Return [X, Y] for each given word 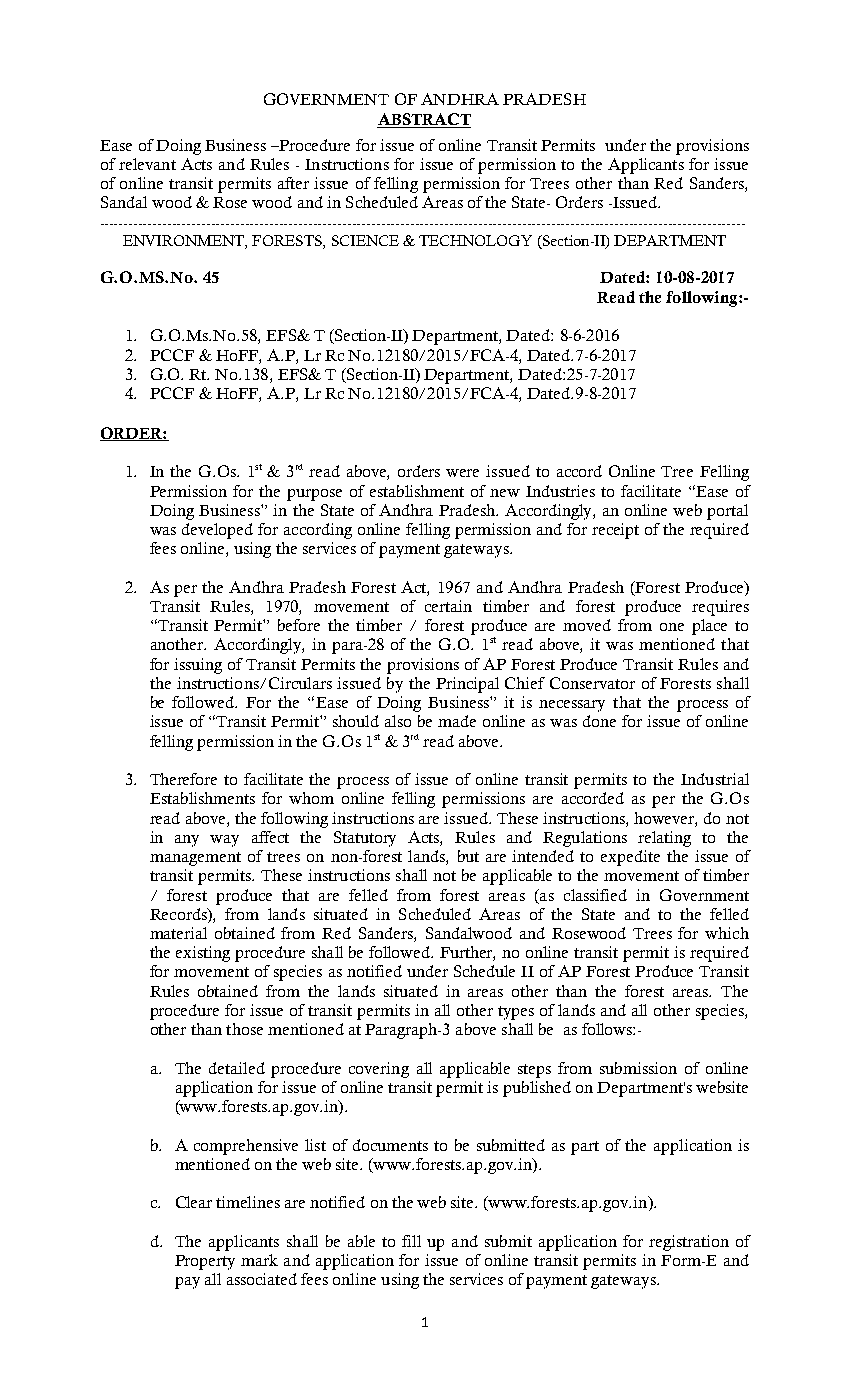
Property [205, 1262]
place [709, 627]
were [462, 473]
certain [448, 606]
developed [217, 531]
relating [664, 839]
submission [638, 1068]
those [244, 1029]
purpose [314, 495]
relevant [147, 164]
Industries [560, 491]
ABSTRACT [424, 120]
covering [379, 1070]
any [187, 841]
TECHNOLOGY [475, 240]
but [468, 856]
